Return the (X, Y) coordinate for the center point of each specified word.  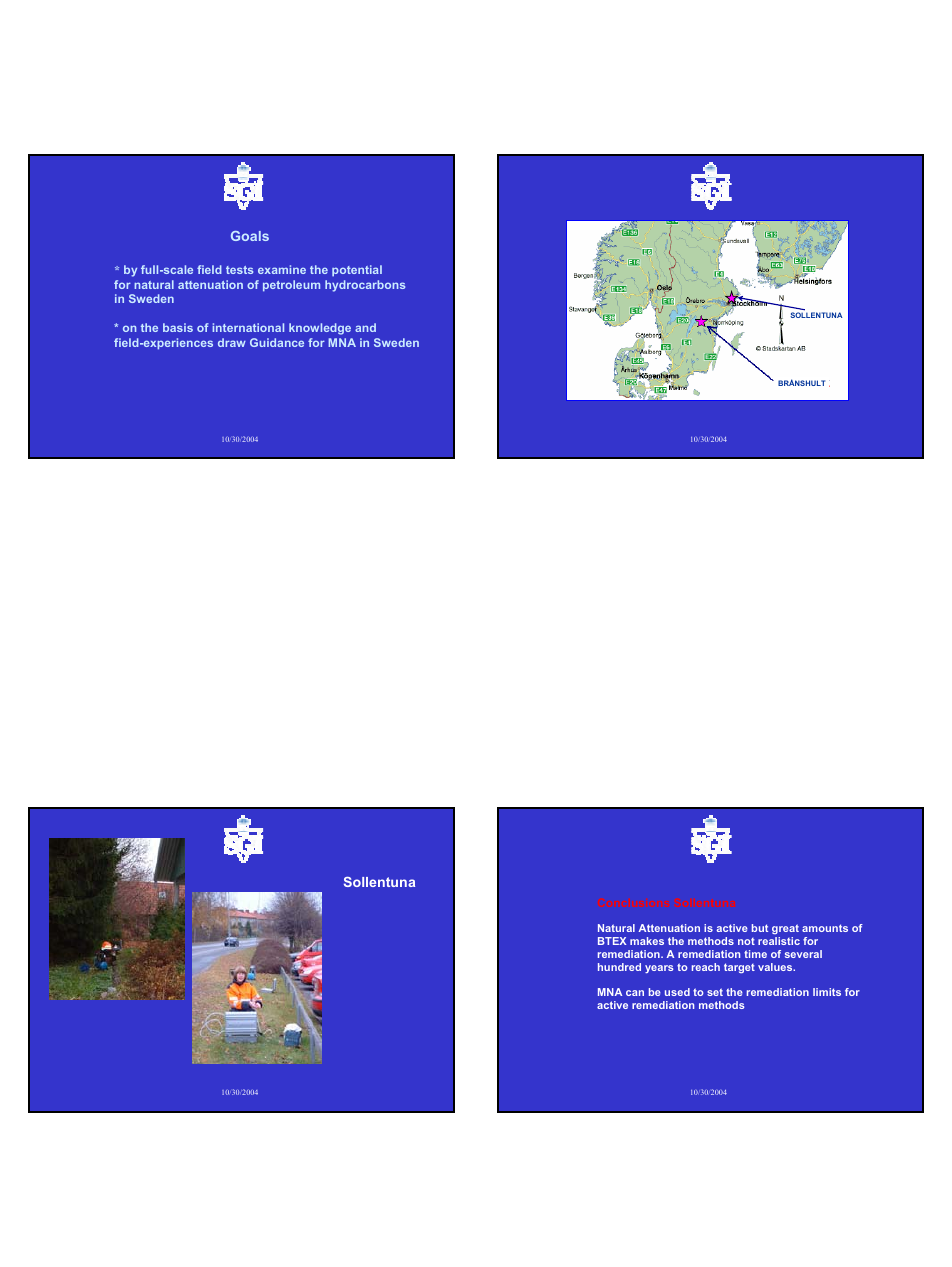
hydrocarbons (365, 286)
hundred (619, 967)
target (739, 968)
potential (357, 271)
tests (239, 270)
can (635, 993)
